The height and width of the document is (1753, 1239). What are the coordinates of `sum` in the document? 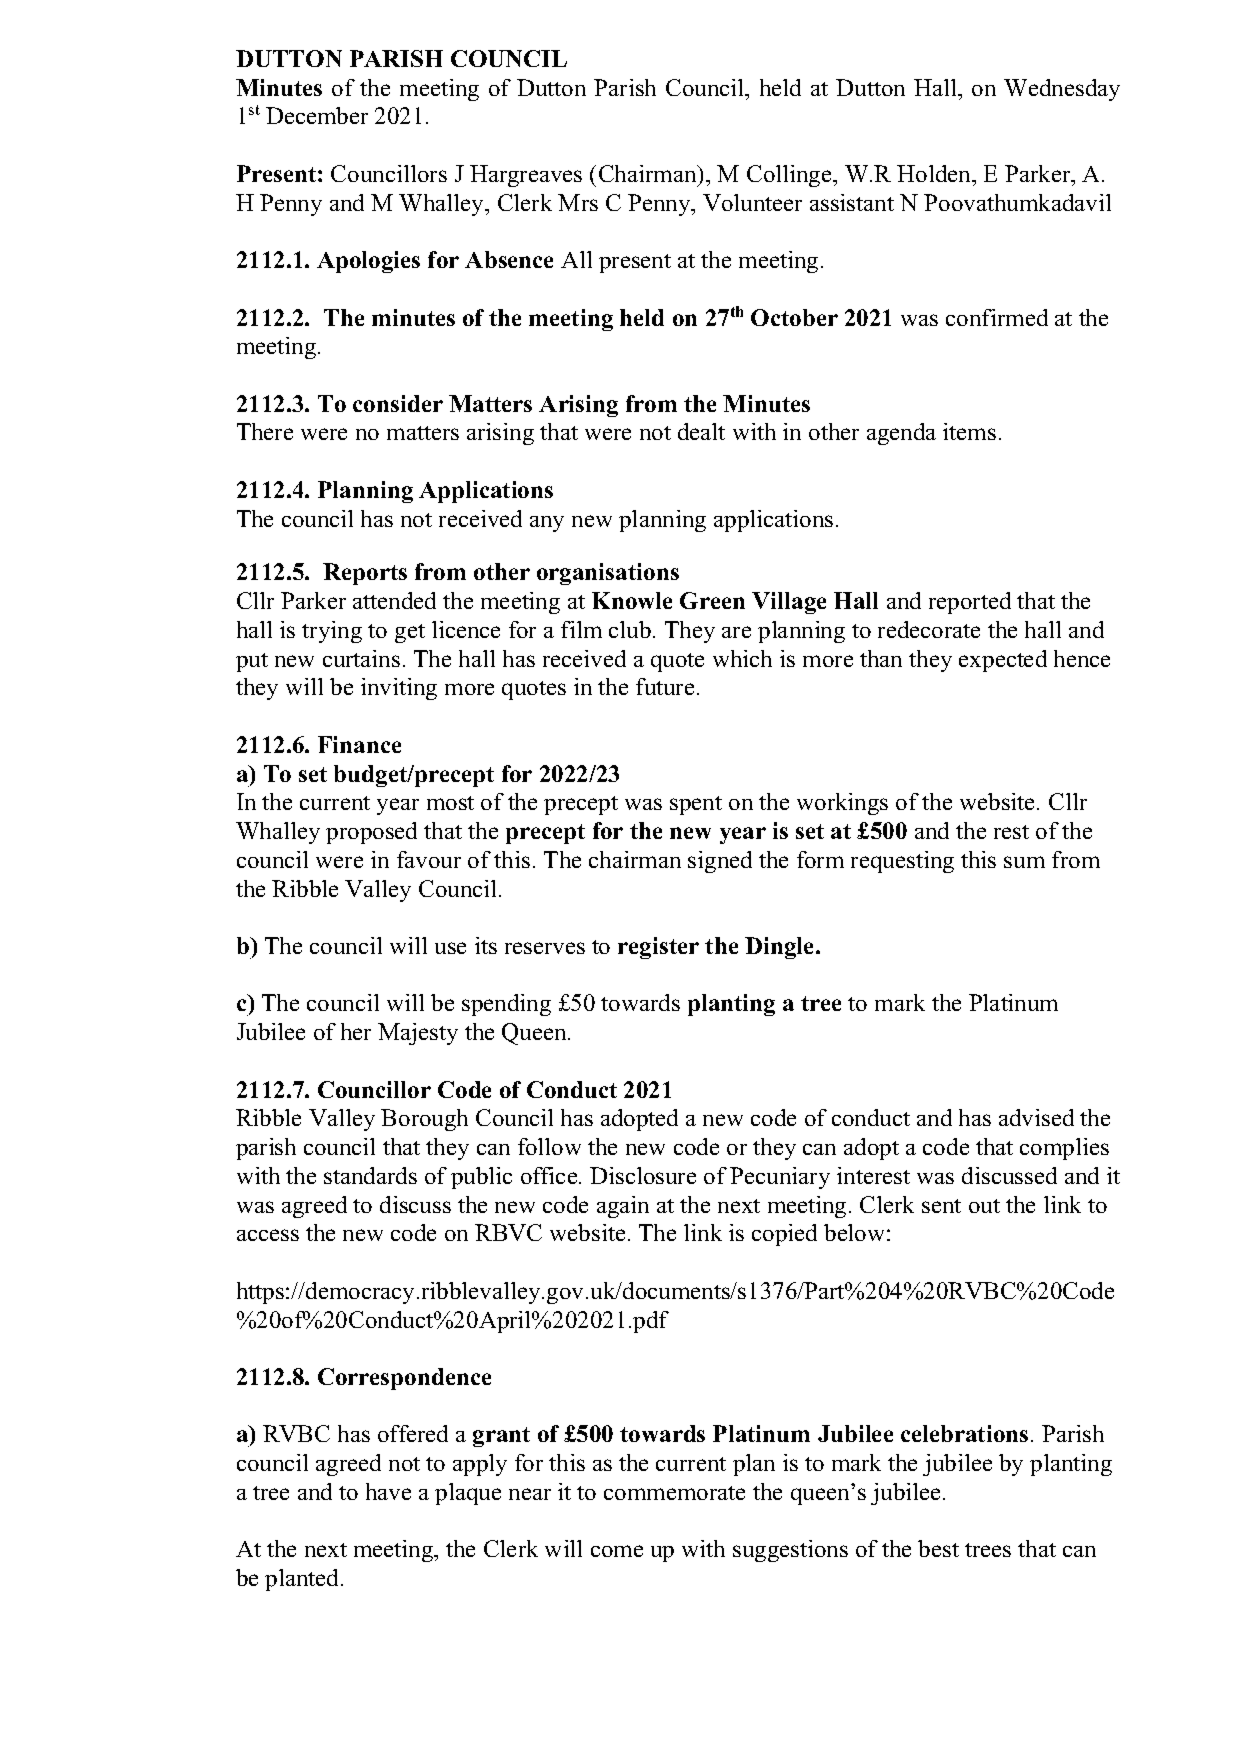 It's located at (1024, 862).
